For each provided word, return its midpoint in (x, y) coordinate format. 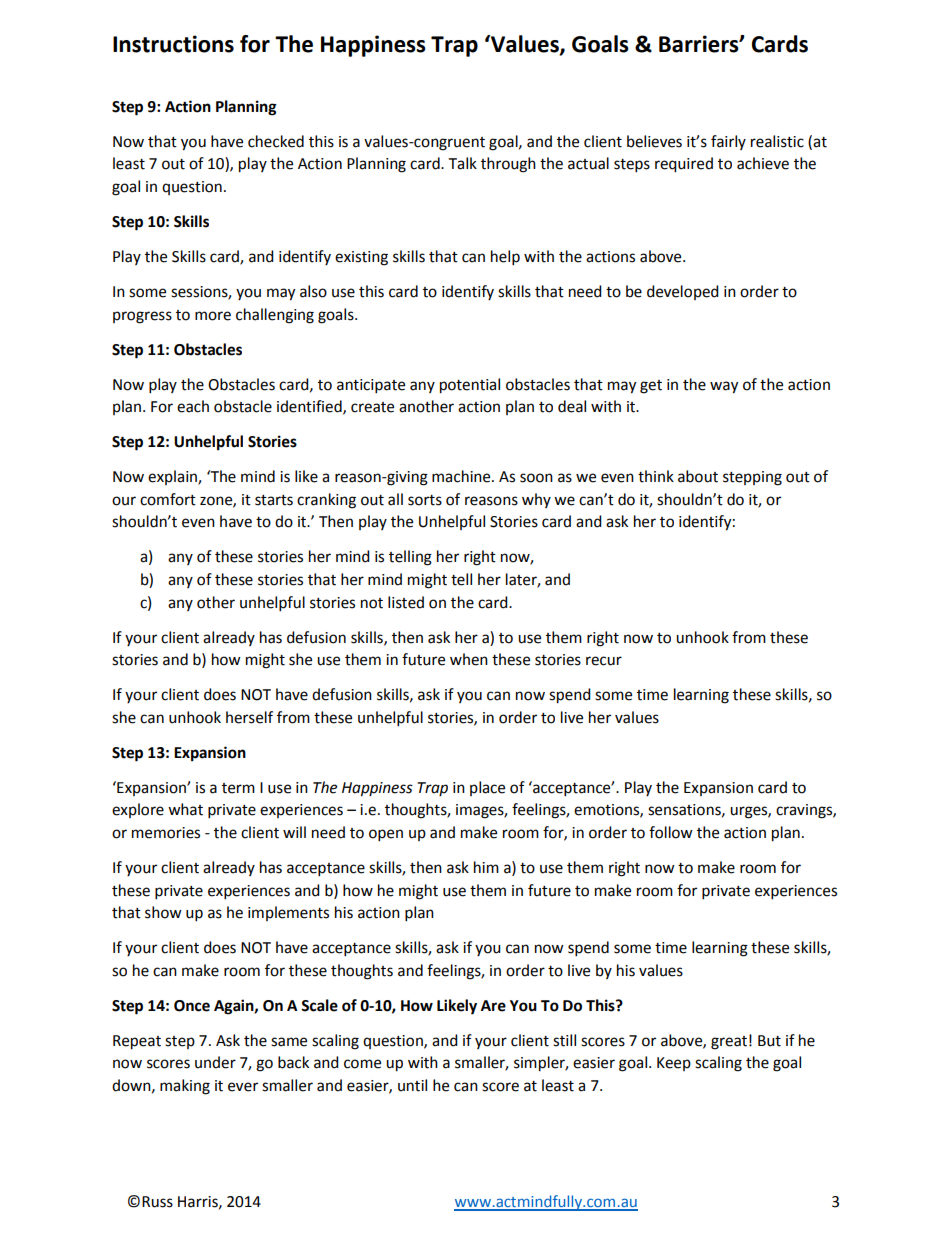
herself (249, 717)
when (469, 659)
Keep (674, 1064)
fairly (728, 142)
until (412, 1085)
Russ (157, 1202)
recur (604, 661)
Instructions (173, 44)
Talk (463, 163)
